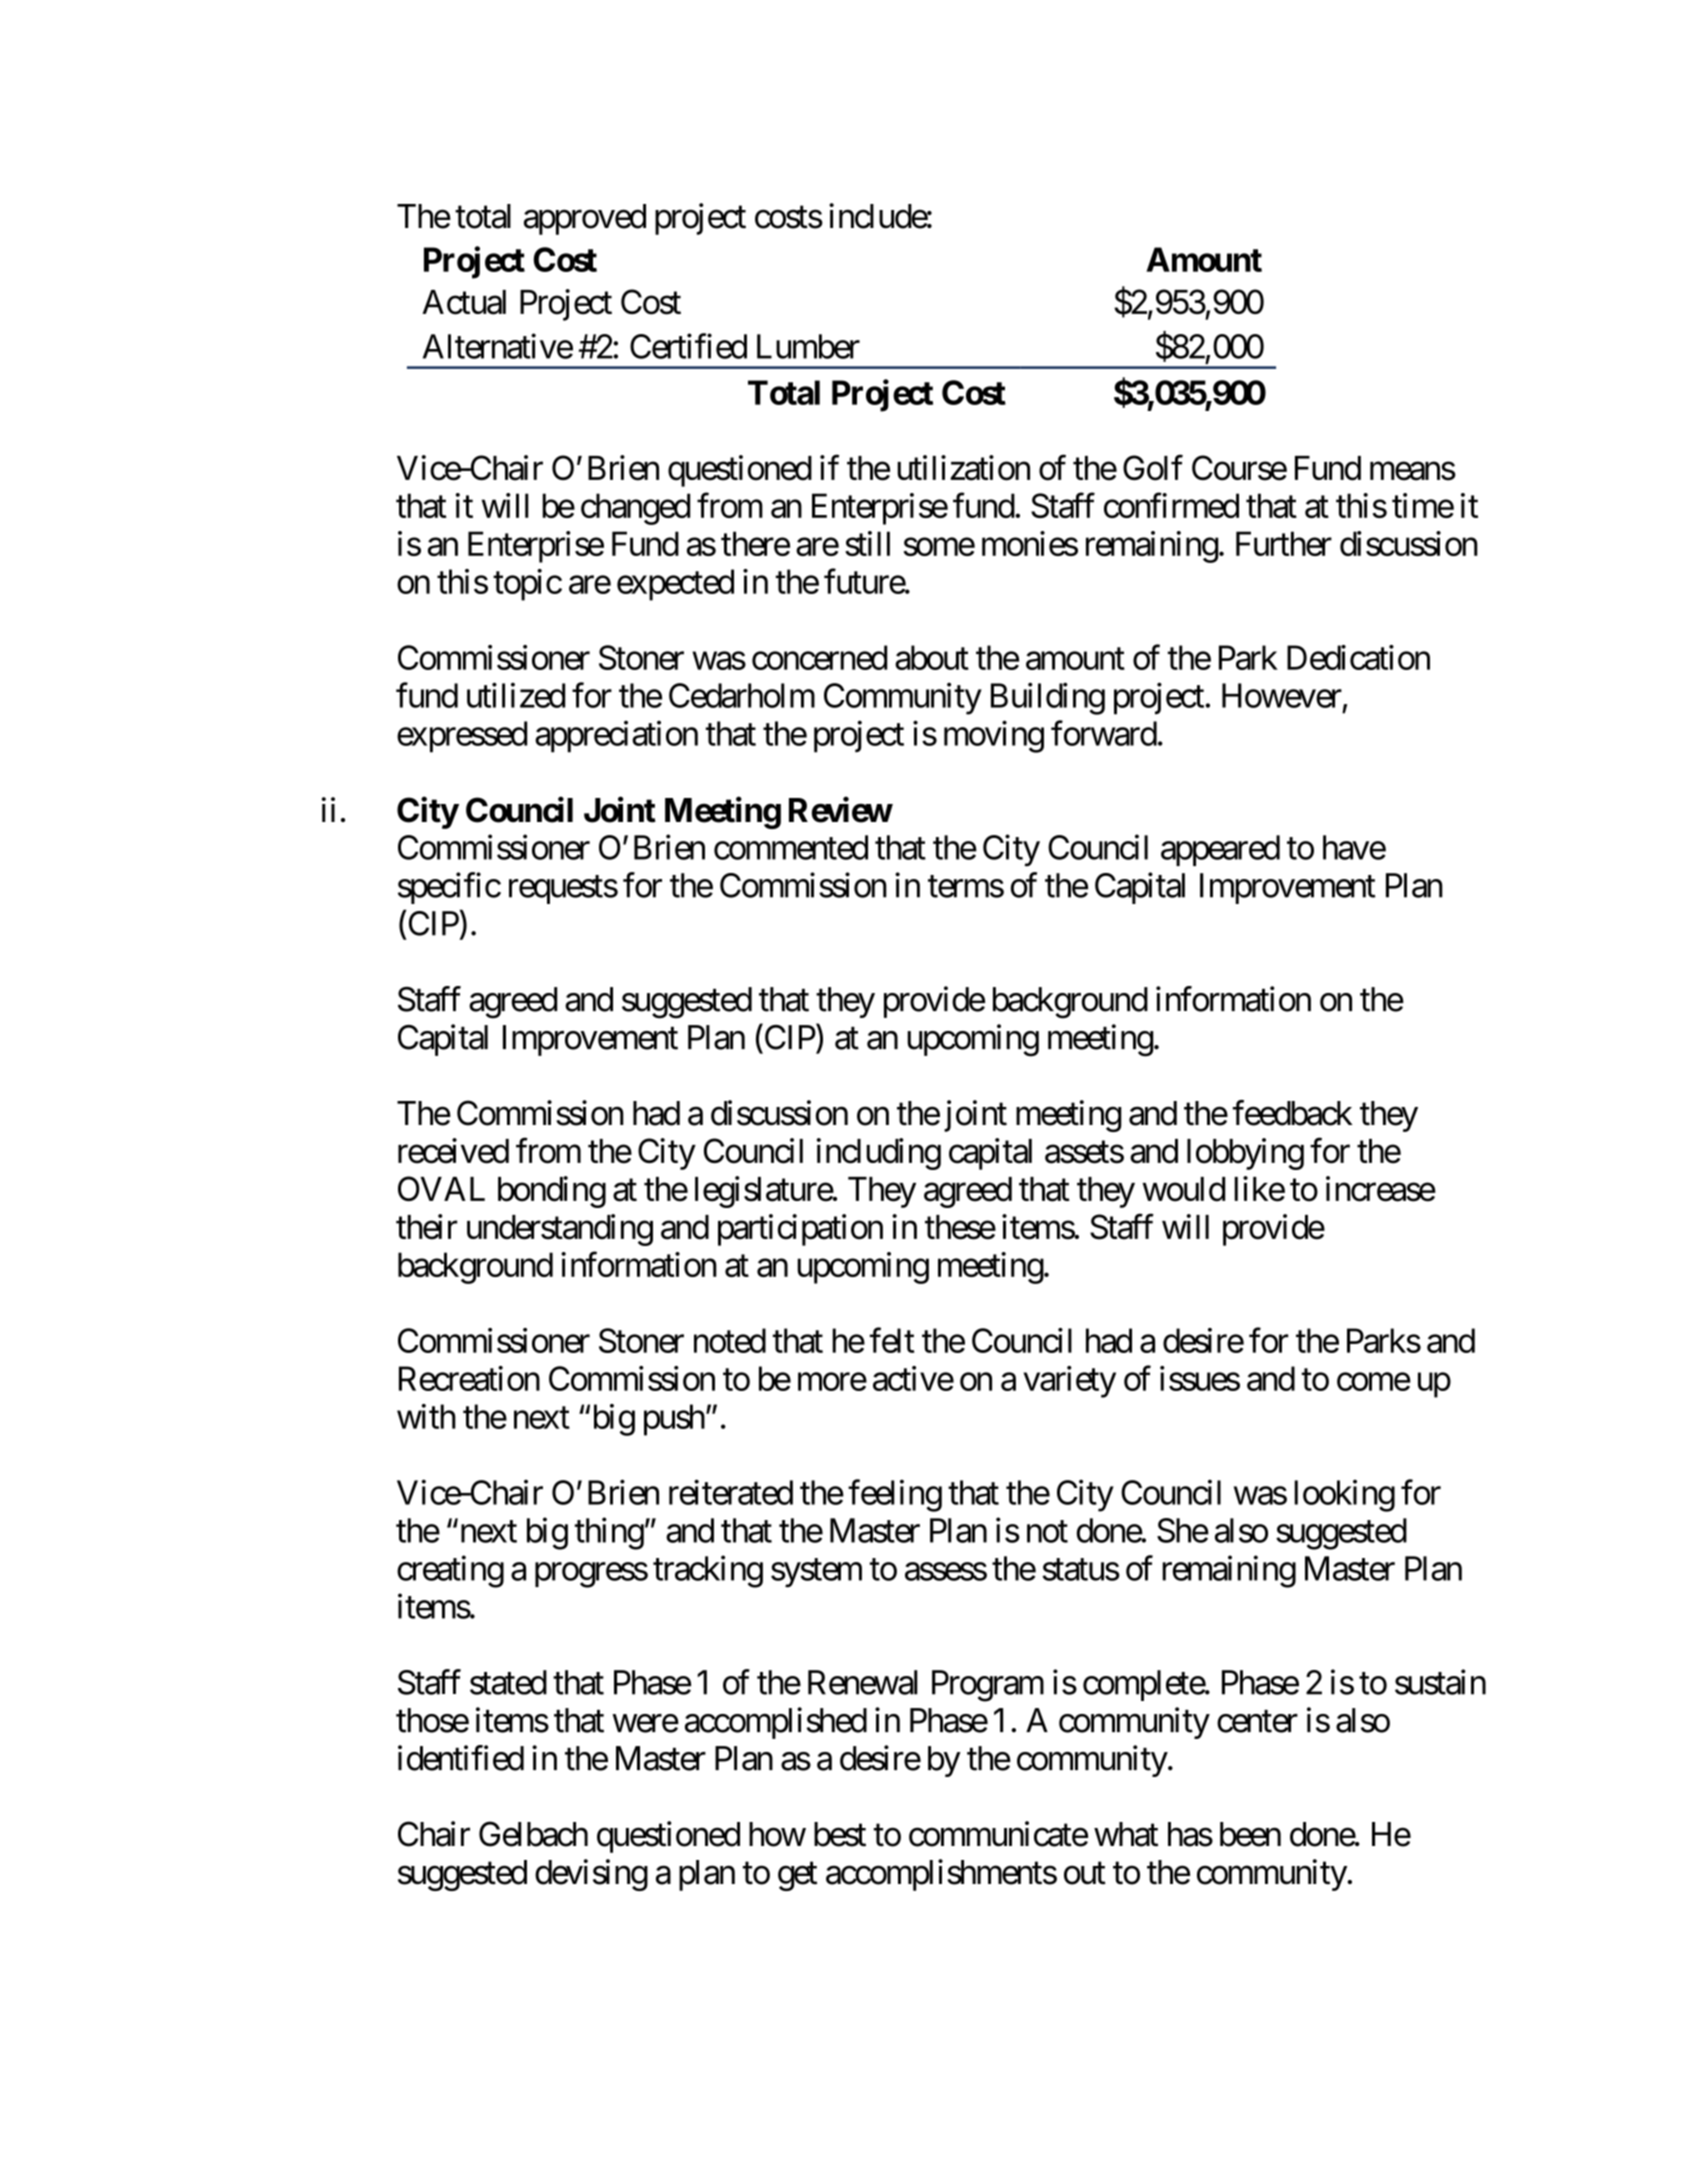  What do you see at coordinates (808, 346) in the screenshot?
I see `Lumber` at bounding box center [808, 346].
